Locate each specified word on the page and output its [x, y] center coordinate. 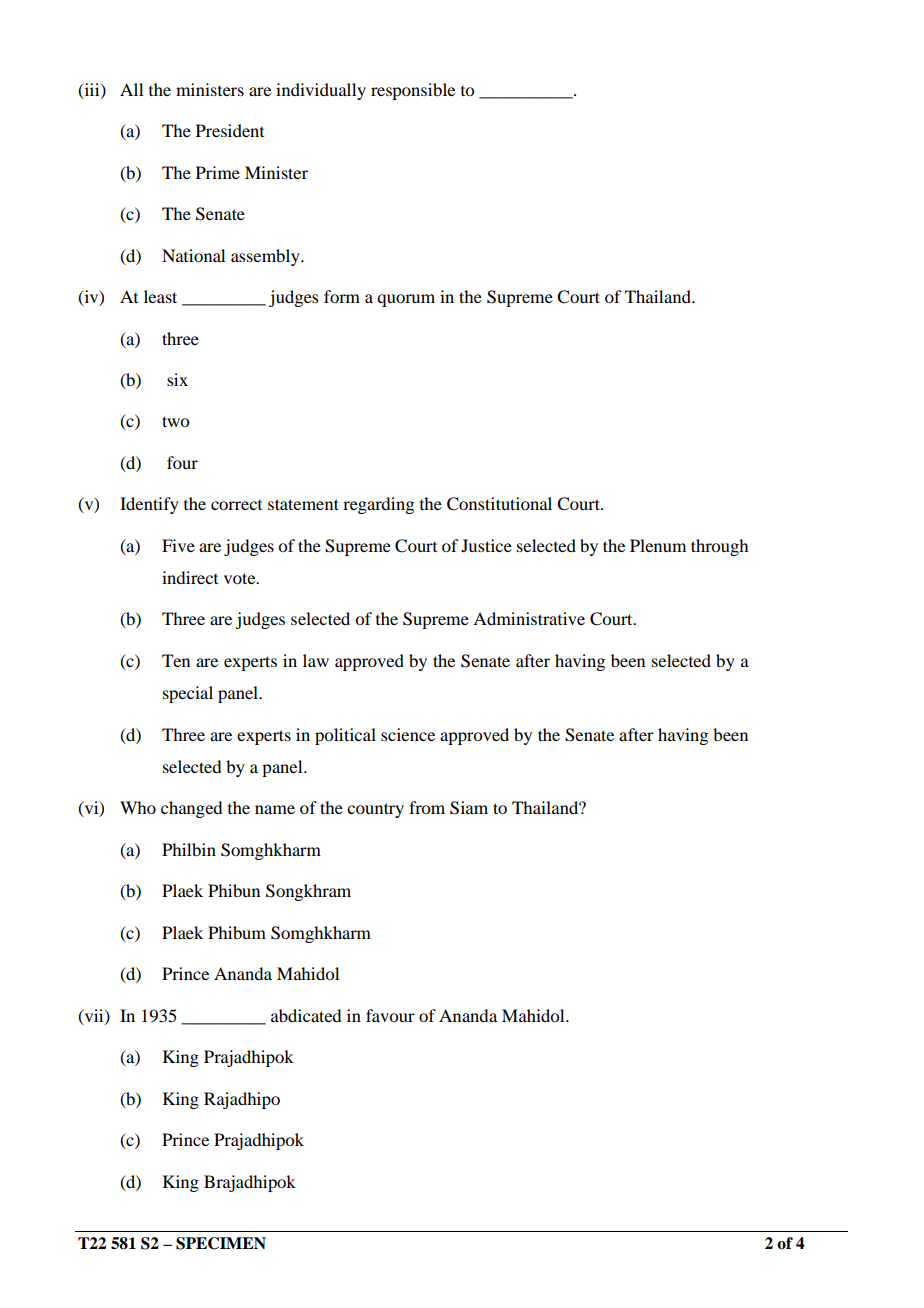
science [408, 734]
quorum [406, 300]
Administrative [529, 618]
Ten [176, 660]
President [230, 130]
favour [390, 1015]
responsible [413, 91]
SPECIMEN [221, 1243]
